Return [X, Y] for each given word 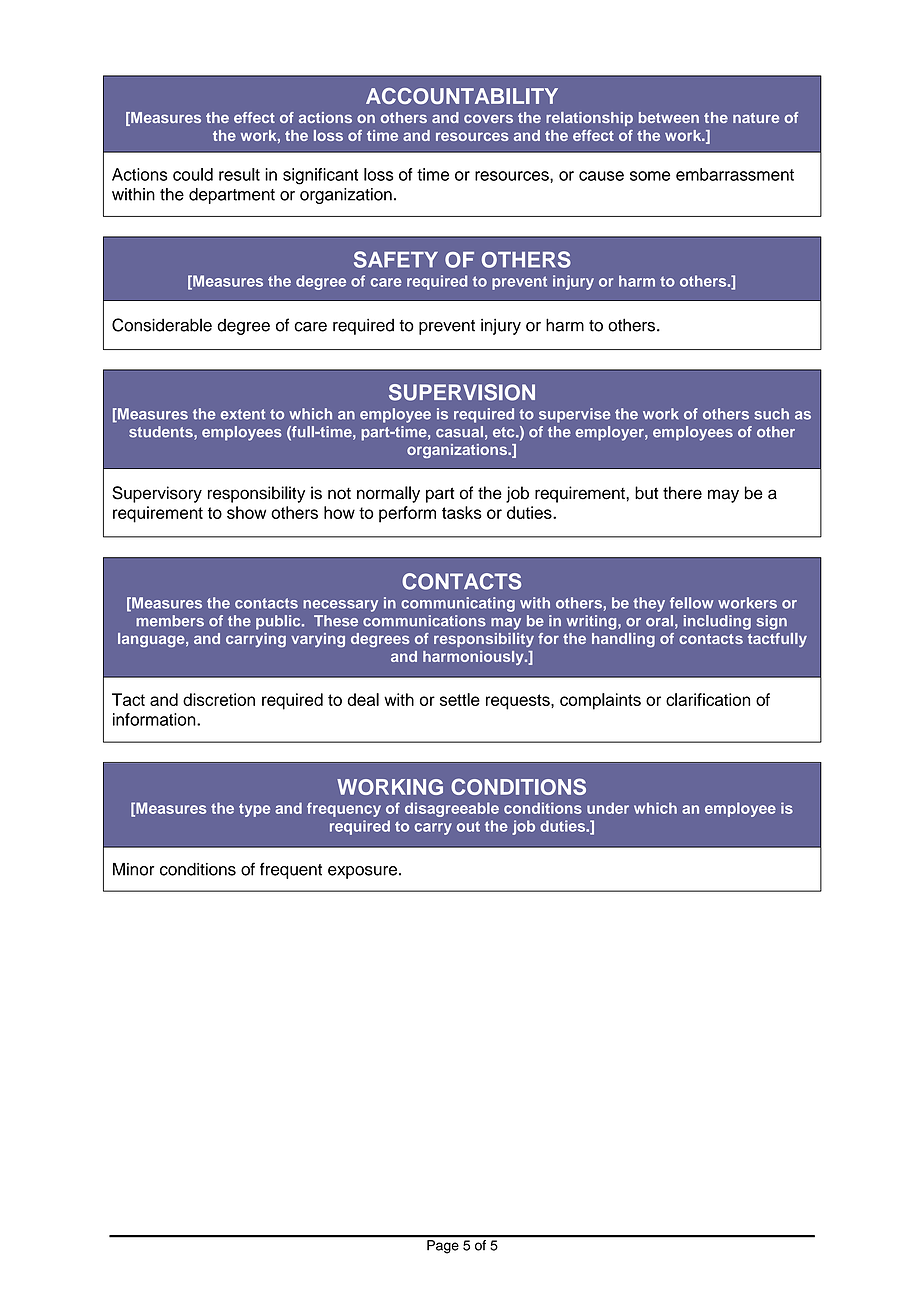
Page [443, 1247]
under [608, 808]
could [193, 174]
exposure [362, 872]
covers [488, 118]
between [669, 117]
